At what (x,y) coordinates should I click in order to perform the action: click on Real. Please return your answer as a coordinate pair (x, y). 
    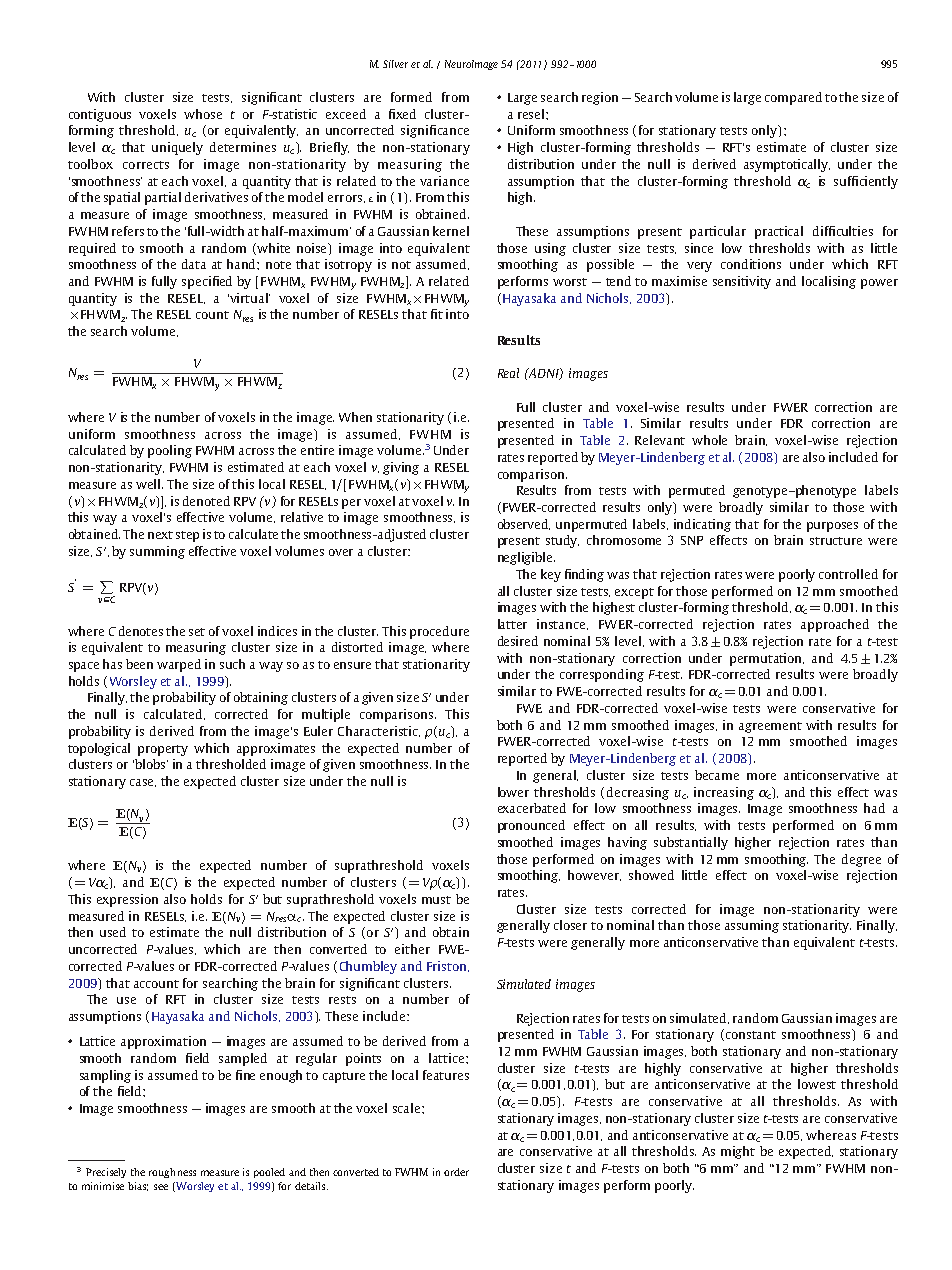
    Looking at the image, I should click on (508, 373).
